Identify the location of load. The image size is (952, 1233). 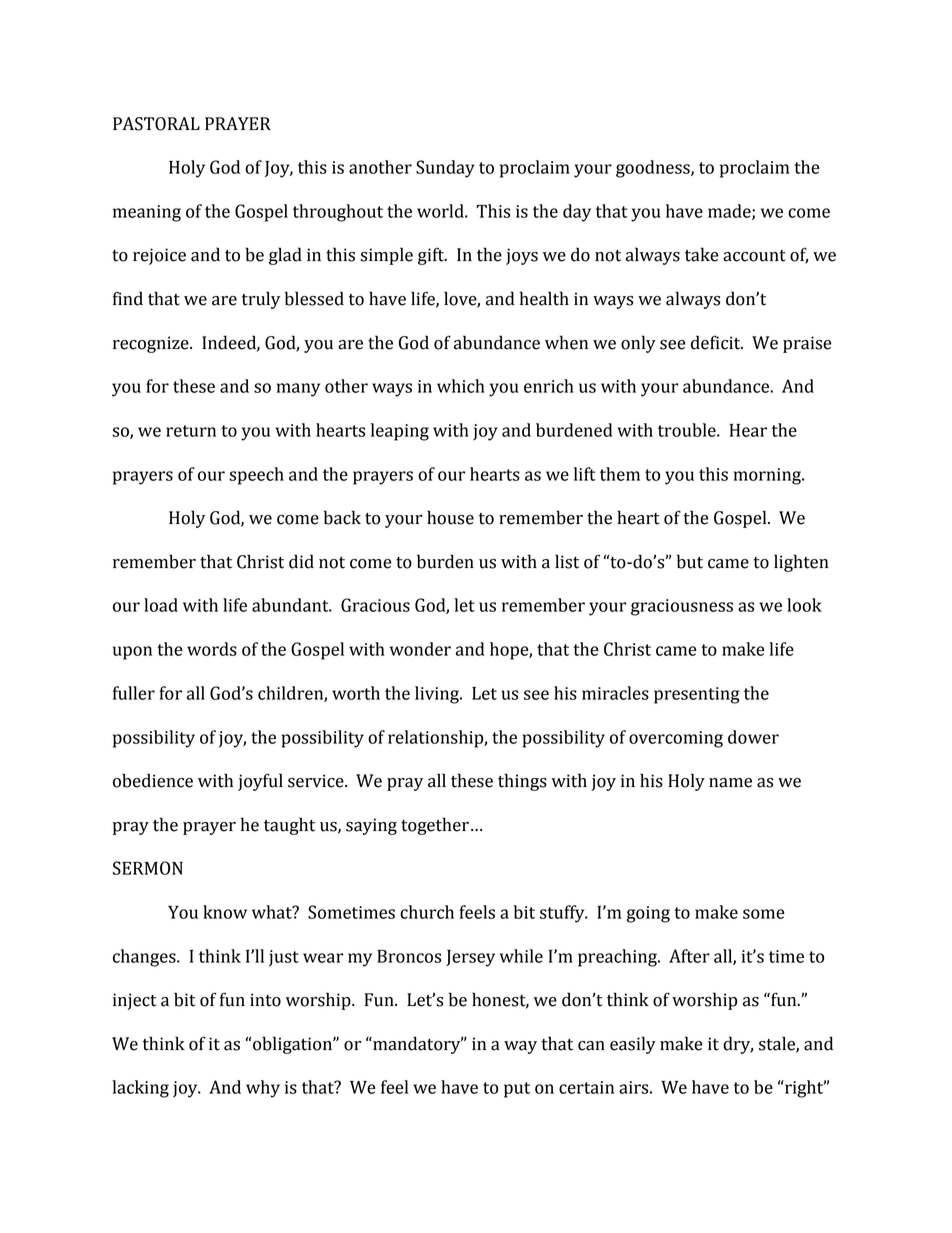
(161, 605).
